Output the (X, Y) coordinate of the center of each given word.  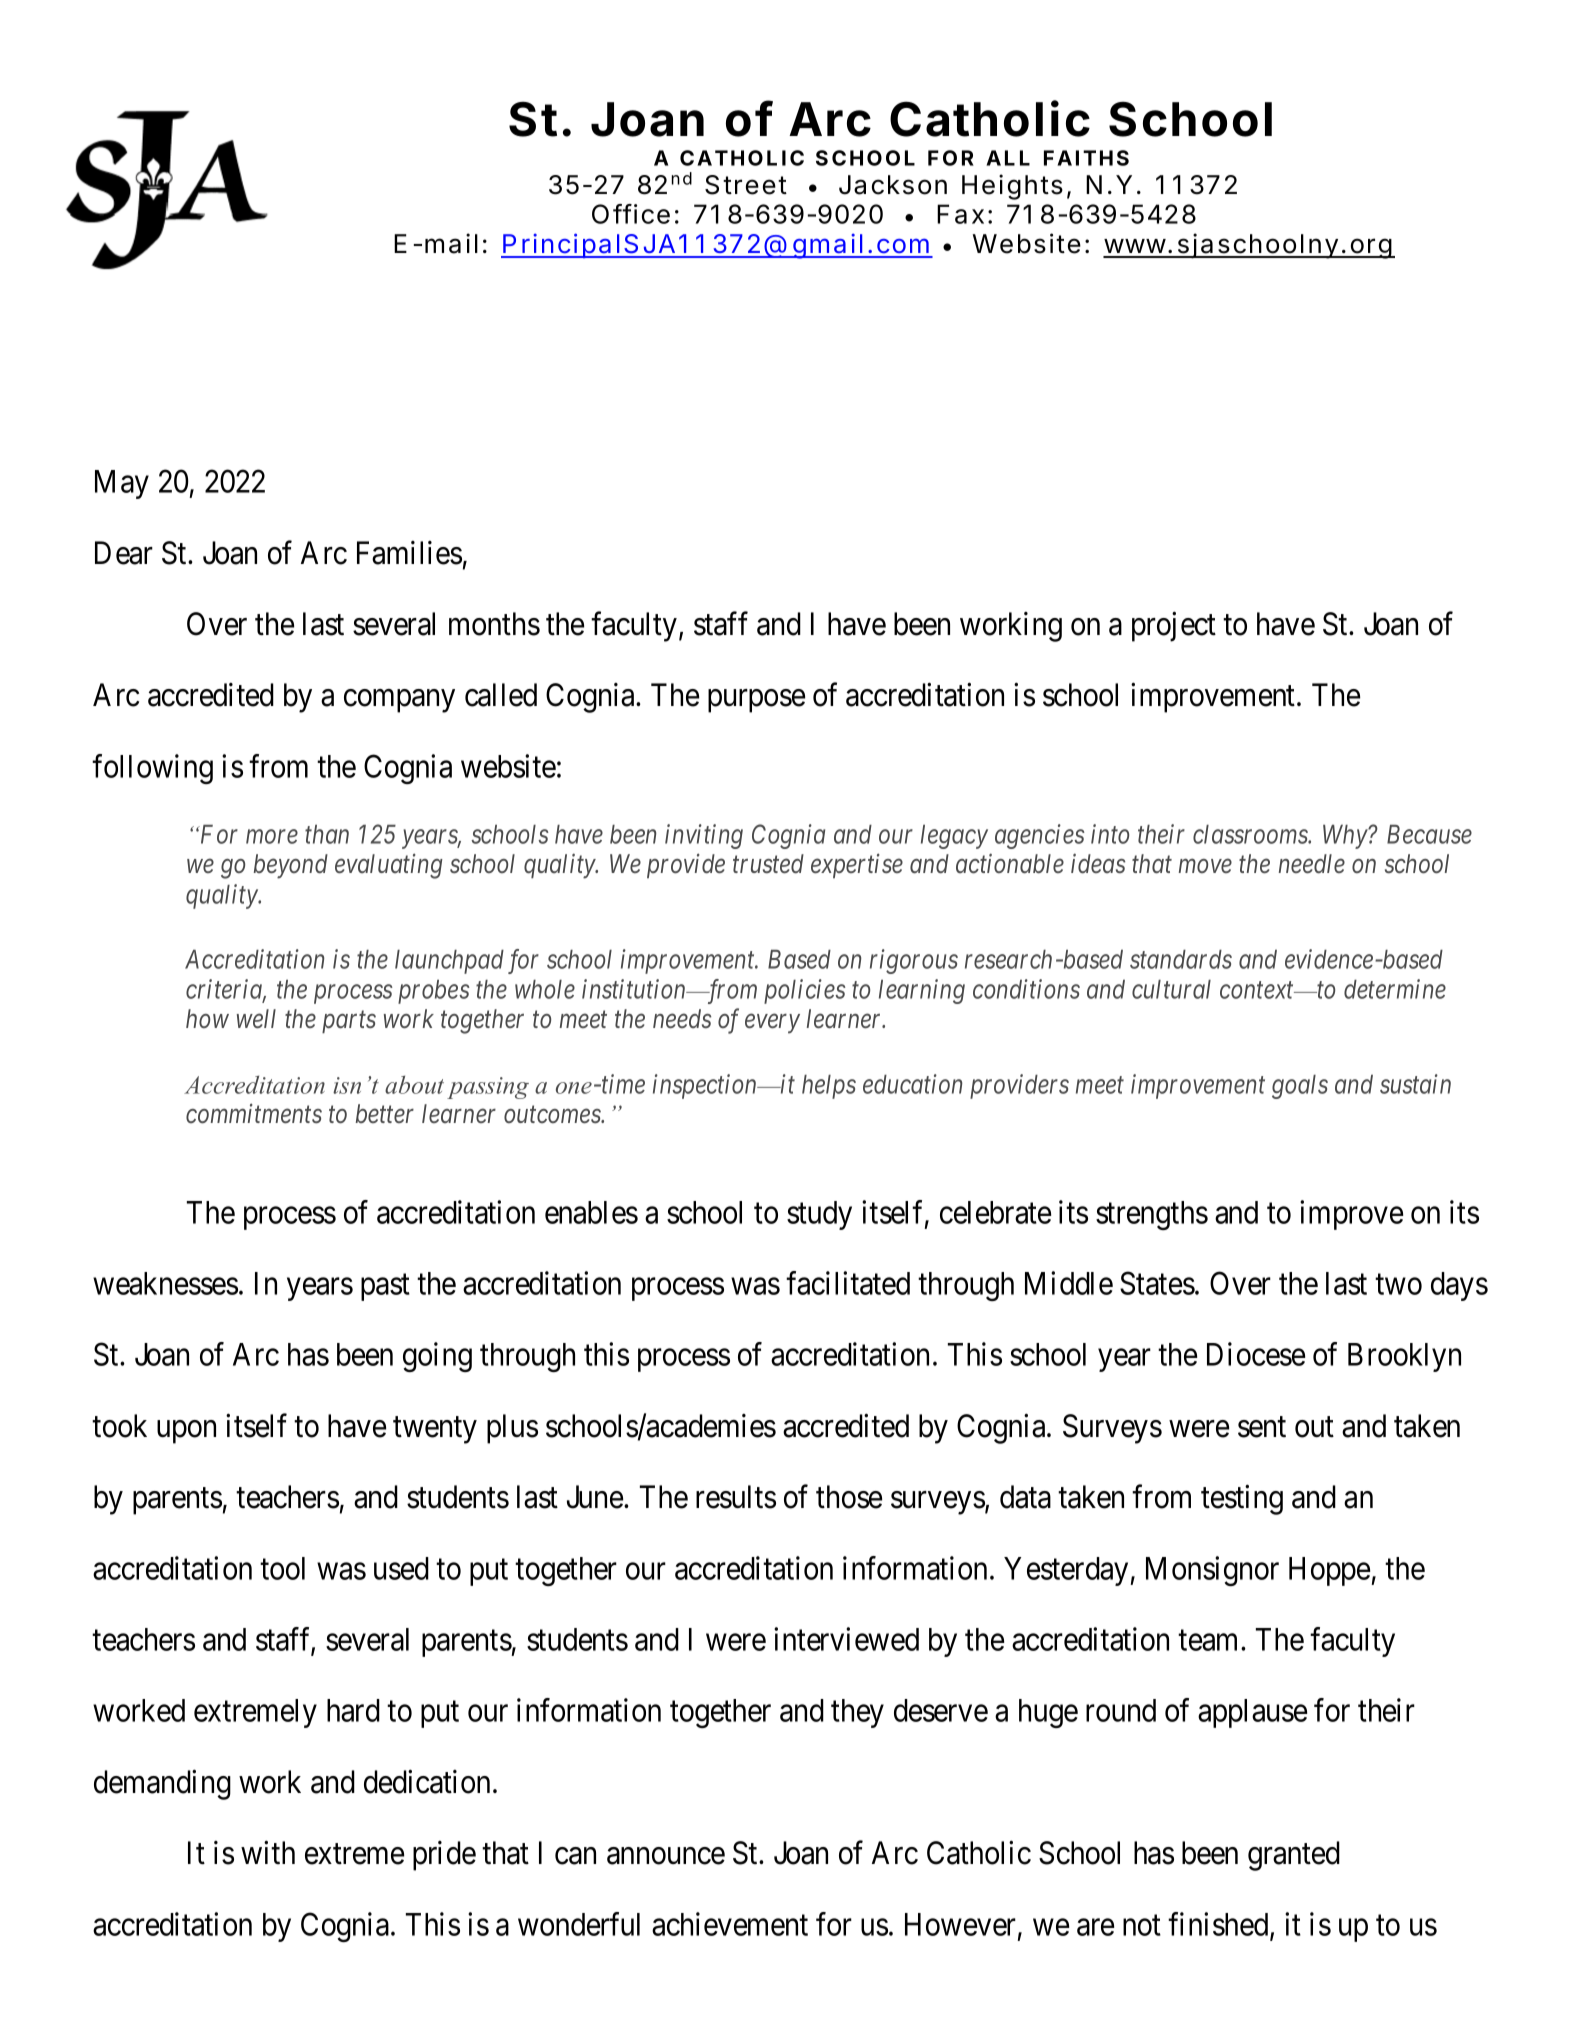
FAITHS (1086, 158)
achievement (730, 1924)
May (122, 484)
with (268, 1852)
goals (1300, 1087)
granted (1294, 1856)
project (1174, 627)
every (772, 1024)
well (256, 1019)
